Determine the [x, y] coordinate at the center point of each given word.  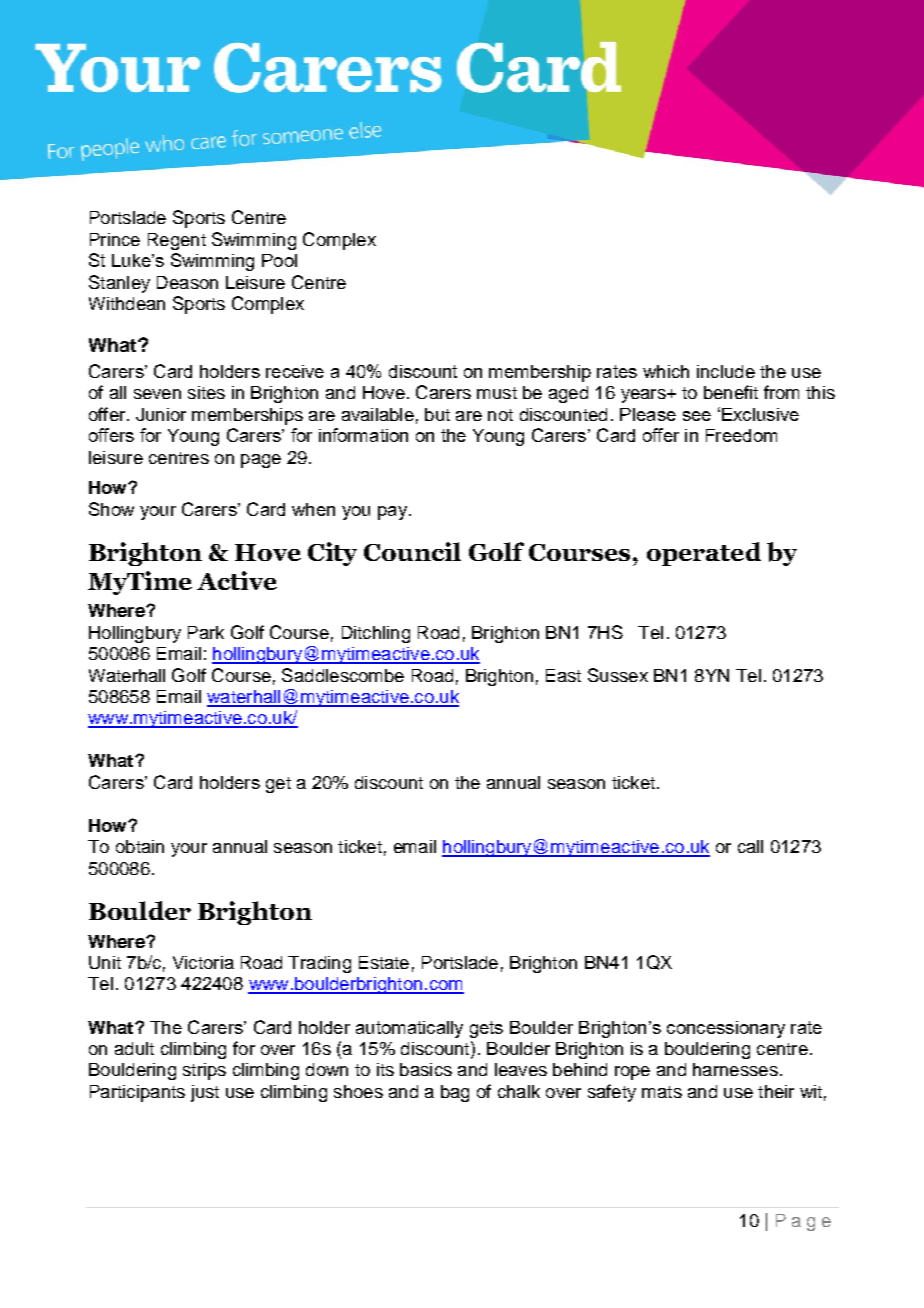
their [776, 1091]
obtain [140, 846]
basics [426, 1069]
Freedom [741, 435]
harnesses [735, 1069]
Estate [384, 962]
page [261, 461]
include [726, 371]
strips [204, 1071]
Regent [177, 241]
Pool [279, 260]
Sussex [618, 675]
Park [206, 632]
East [563, 675]
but [437, 414]
